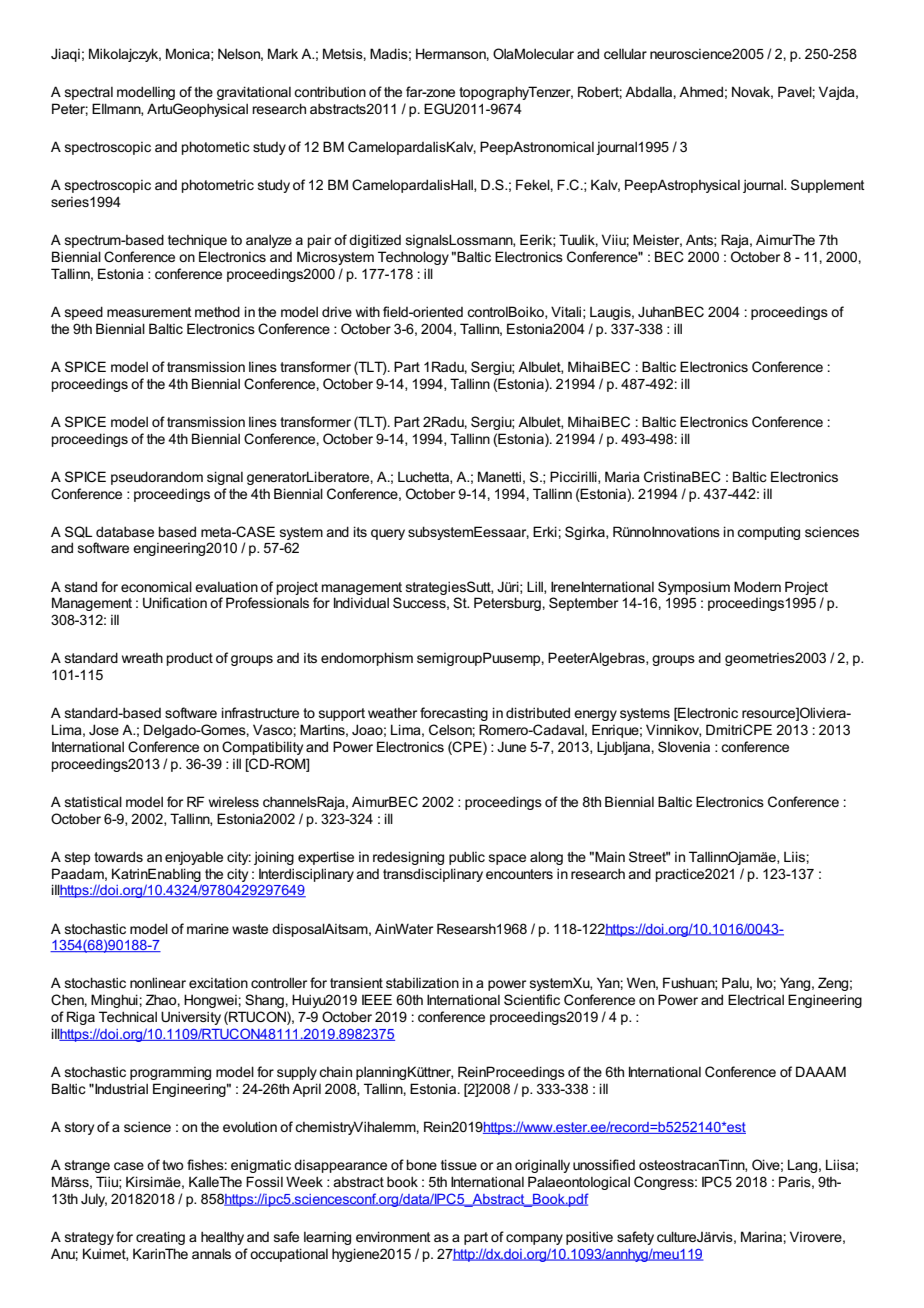 Image resolution: width=924 pixels, height=1308 pixels. I want to click on cellular, so click(625, 53).
